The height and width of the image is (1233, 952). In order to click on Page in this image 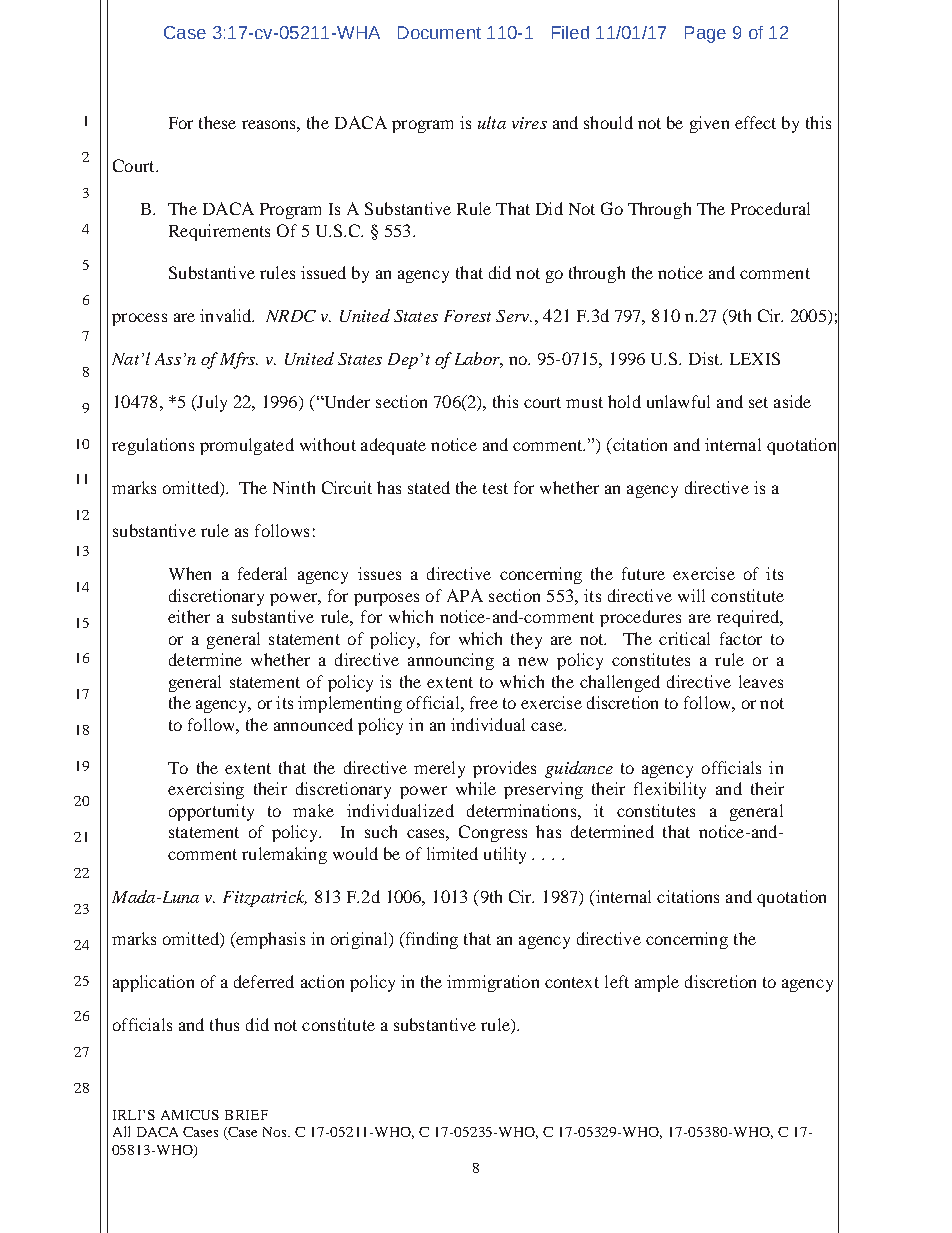, I will do `click(705, 34)`.
